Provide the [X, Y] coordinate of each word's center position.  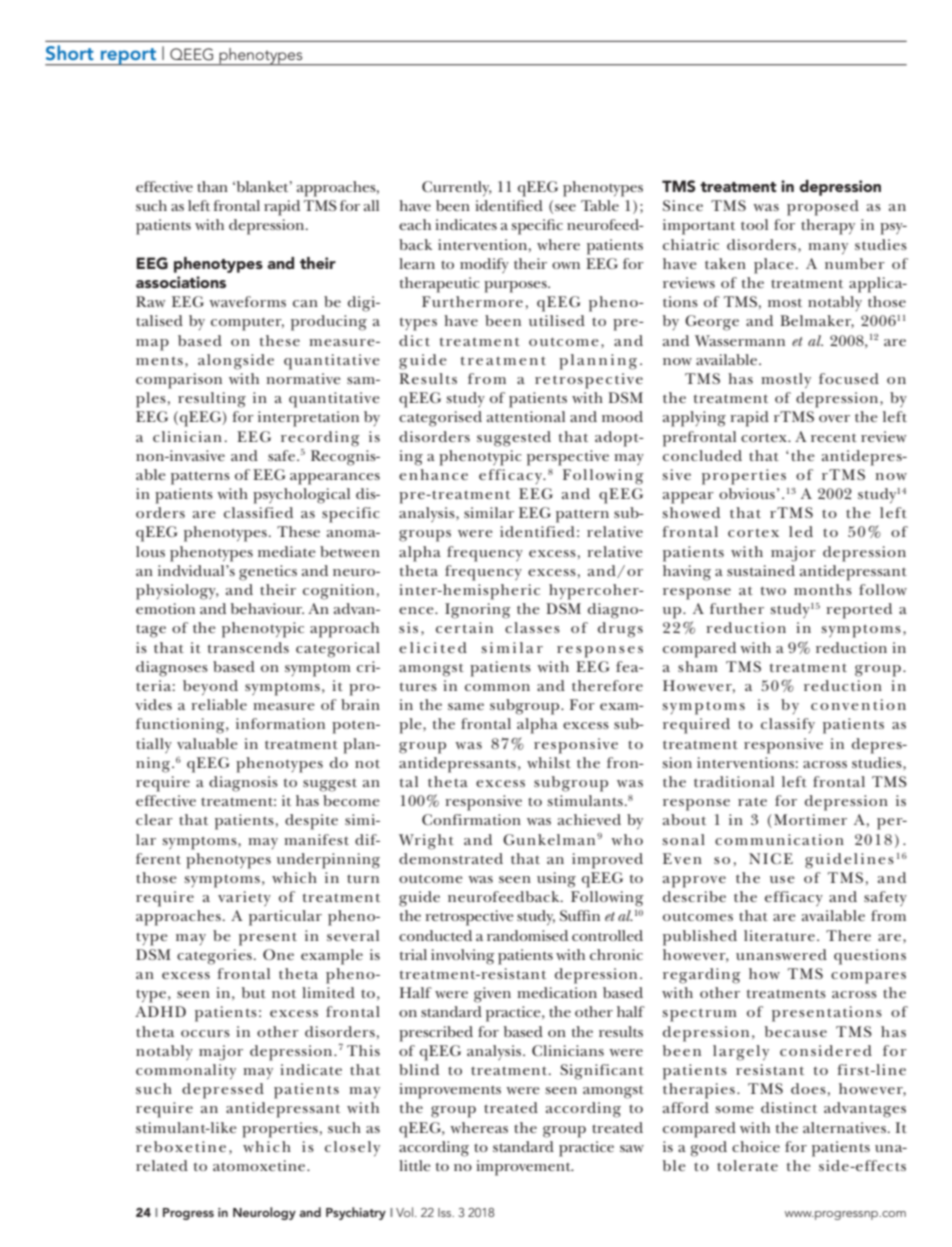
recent [834, 438]
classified [258, 512]
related [162, 1165]
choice [756, 1146]
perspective [568, 458]
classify [788, 725]
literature [779, 935]
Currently [457, 188]
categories [214, 957]
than [212, 186]
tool [754, 224]
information [280, 723]
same [466, 706]
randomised [527, 935]
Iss [446, 1212]
